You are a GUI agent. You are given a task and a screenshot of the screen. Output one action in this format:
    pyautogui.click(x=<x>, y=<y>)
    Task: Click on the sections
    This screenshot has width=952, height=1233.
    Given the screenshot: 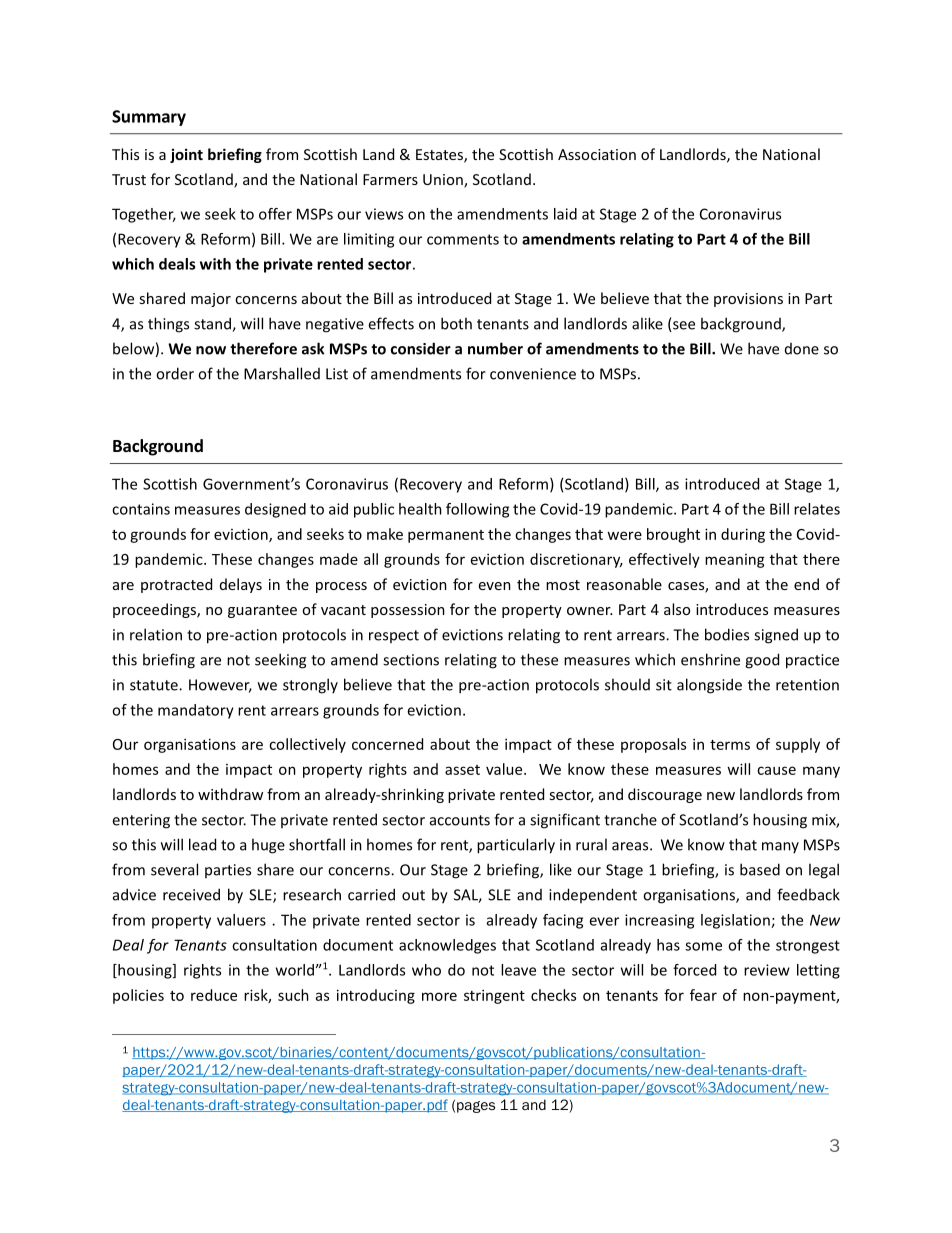 What is the action you would take?
    pyautogui.click(x=411, y=660)
